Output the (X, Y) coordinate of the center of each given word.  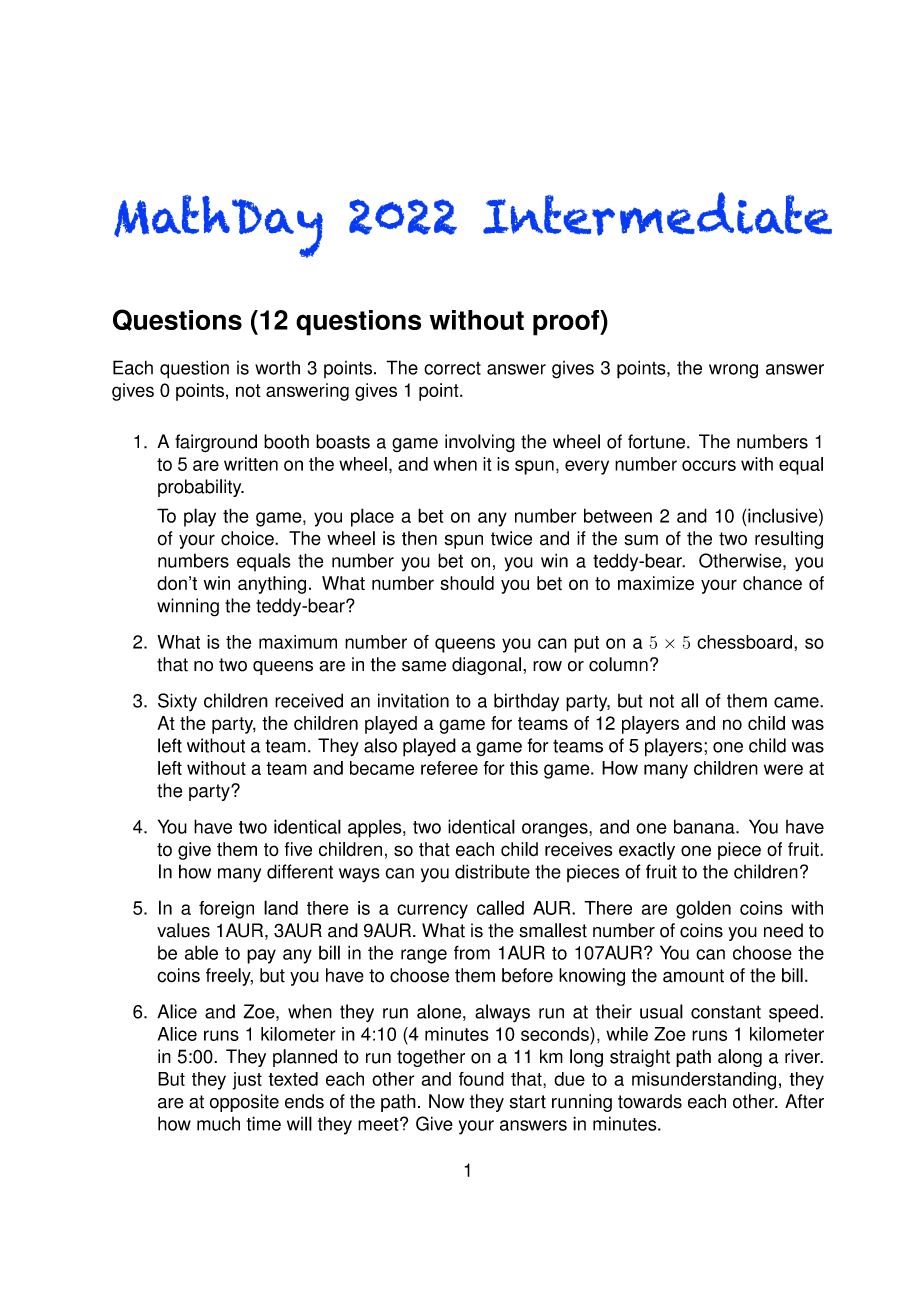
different (300, 871)
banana (705, 826)
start (528, 1102)
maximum (298, 642)
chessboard (744, 642)
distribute (492, 871)
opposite (244, 1103)
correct (452, 368)
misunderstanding (704, 1081)
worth (277, 368)
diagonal (486, 666)
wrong (733, 371)
